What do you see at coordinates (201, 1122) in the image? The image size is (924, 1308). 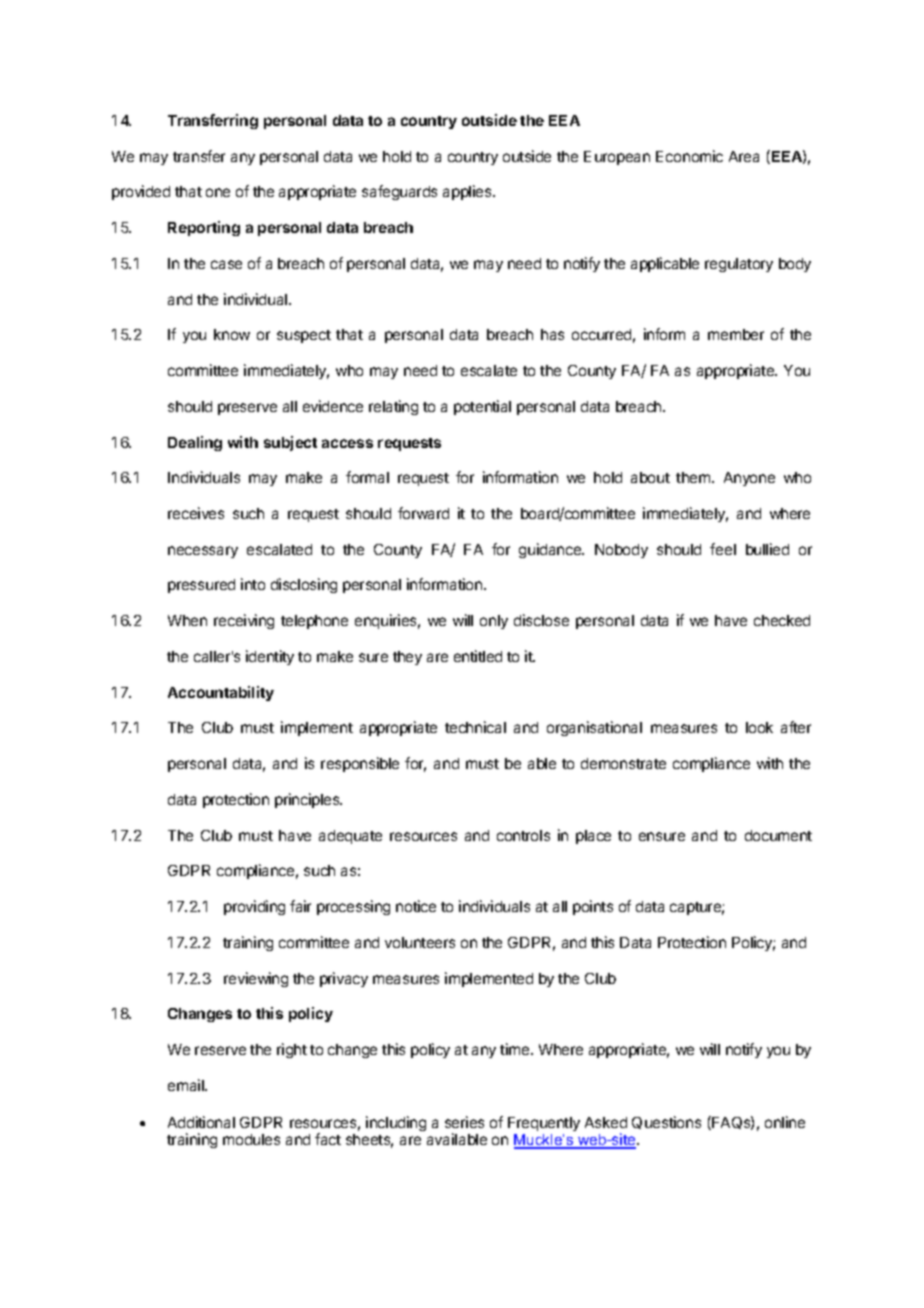 I see `Additional` at bounding box center [201, 1122].
